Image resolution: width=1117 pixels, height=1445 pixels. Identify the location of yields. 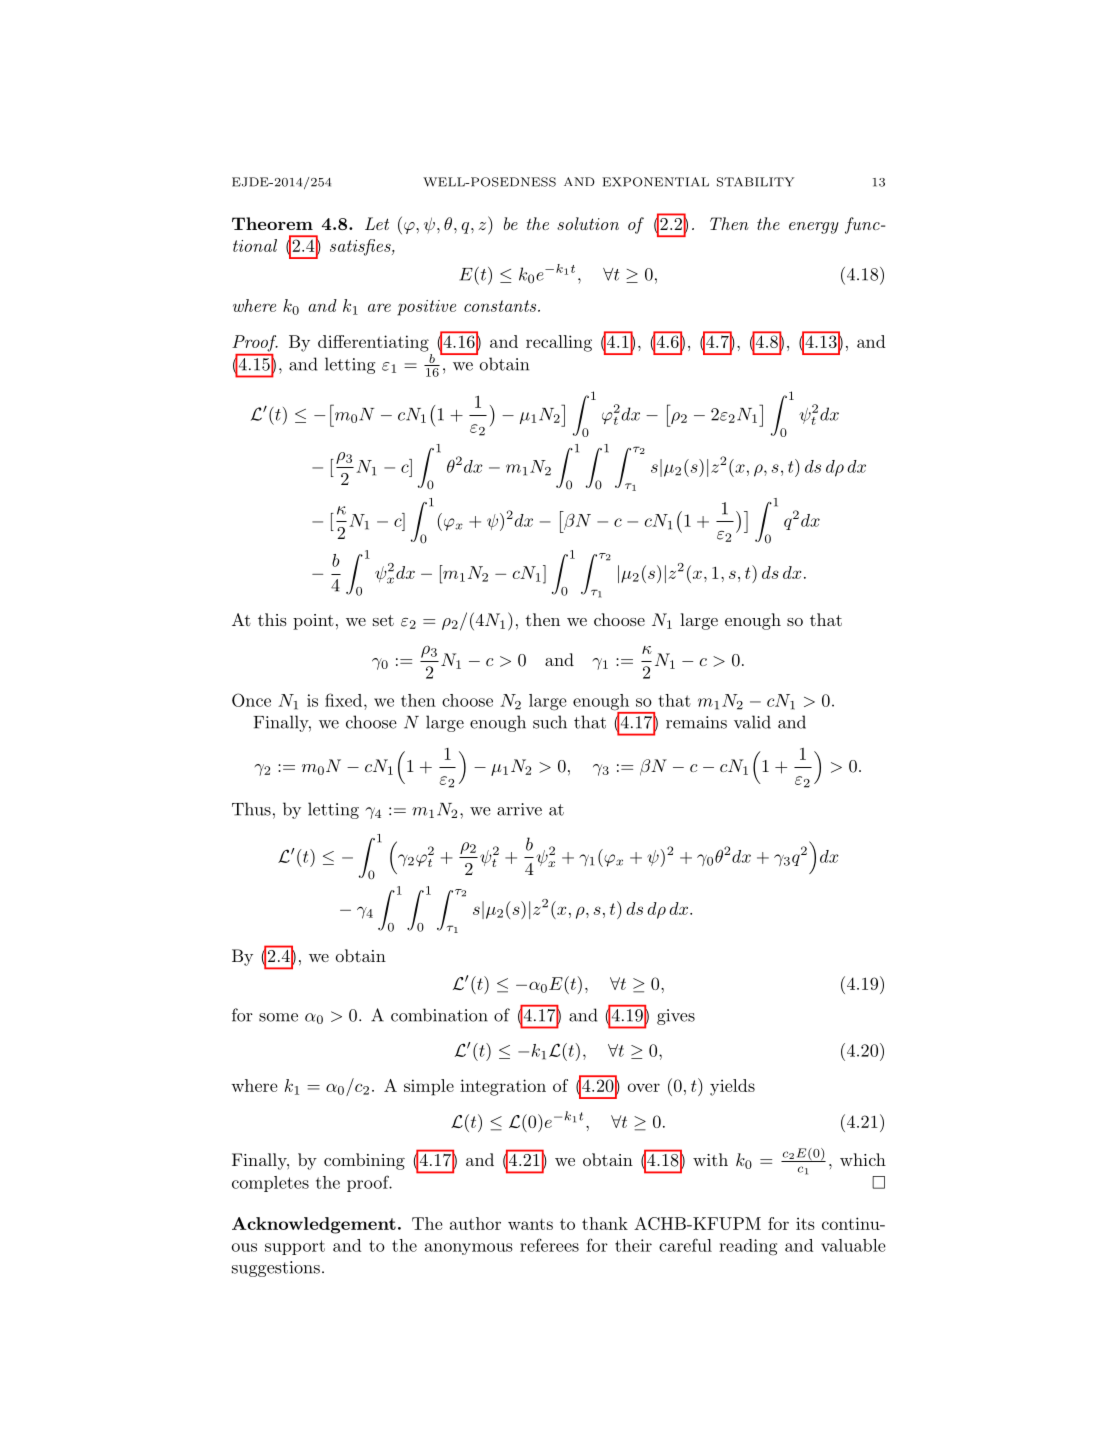
(732, 1087).
